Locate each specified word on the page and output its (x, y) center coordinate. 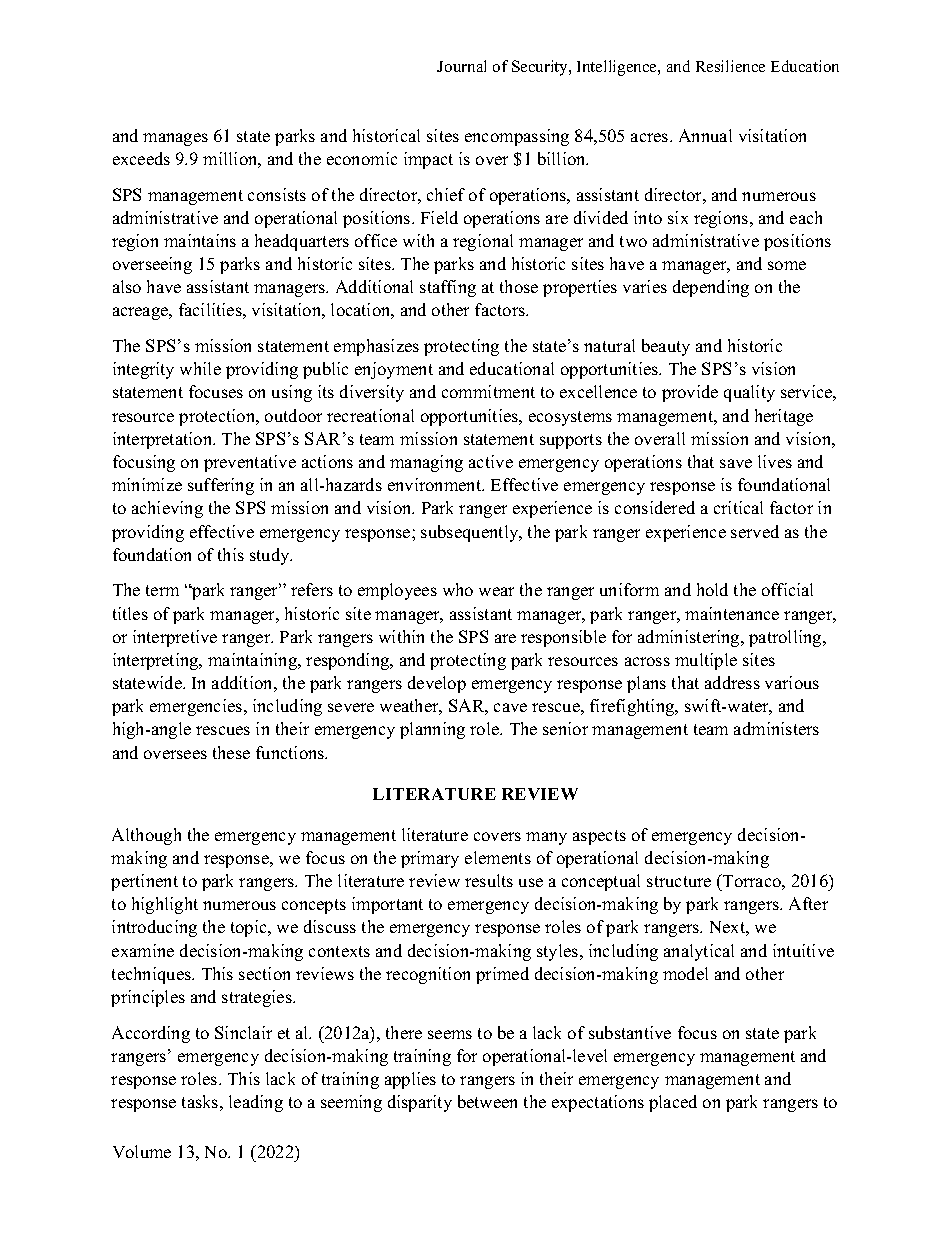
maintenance (732, 613)
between (487, 1101)
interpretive (175, 638)
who (458, 589)
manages (175, 139)
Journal (461, 66)
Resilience (730, 66)
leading (256, 1103)
